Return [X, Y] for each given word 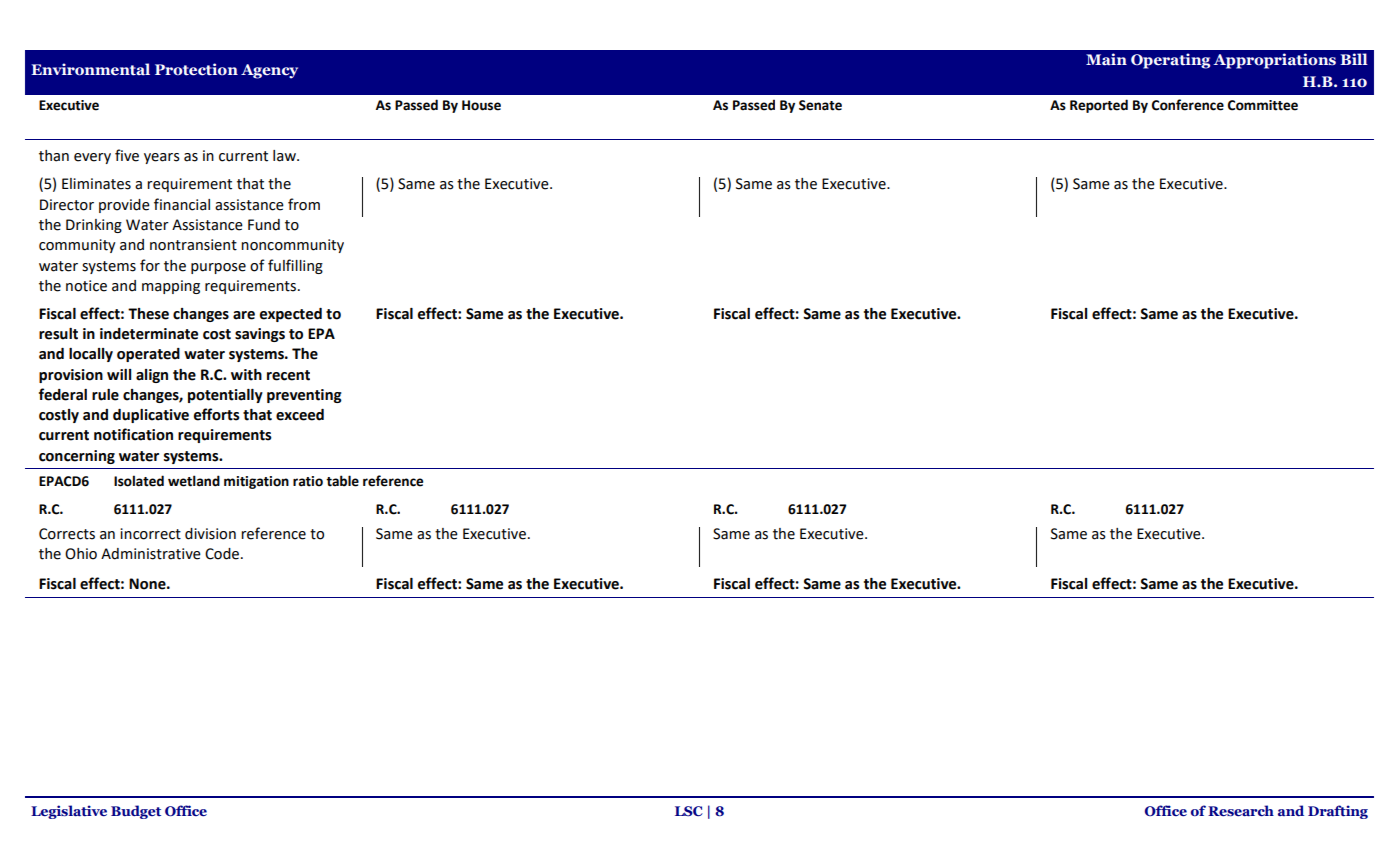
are [244, 315]
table [342, 481]
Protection [196, 69]
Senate [820, 105]
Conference [1188, 105]
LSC [689, 811]
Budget [136, 812]
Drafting [1338, 812]
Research [1241, 810]
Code [223, 554]
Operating [1170, 61]
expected [291, 315]
